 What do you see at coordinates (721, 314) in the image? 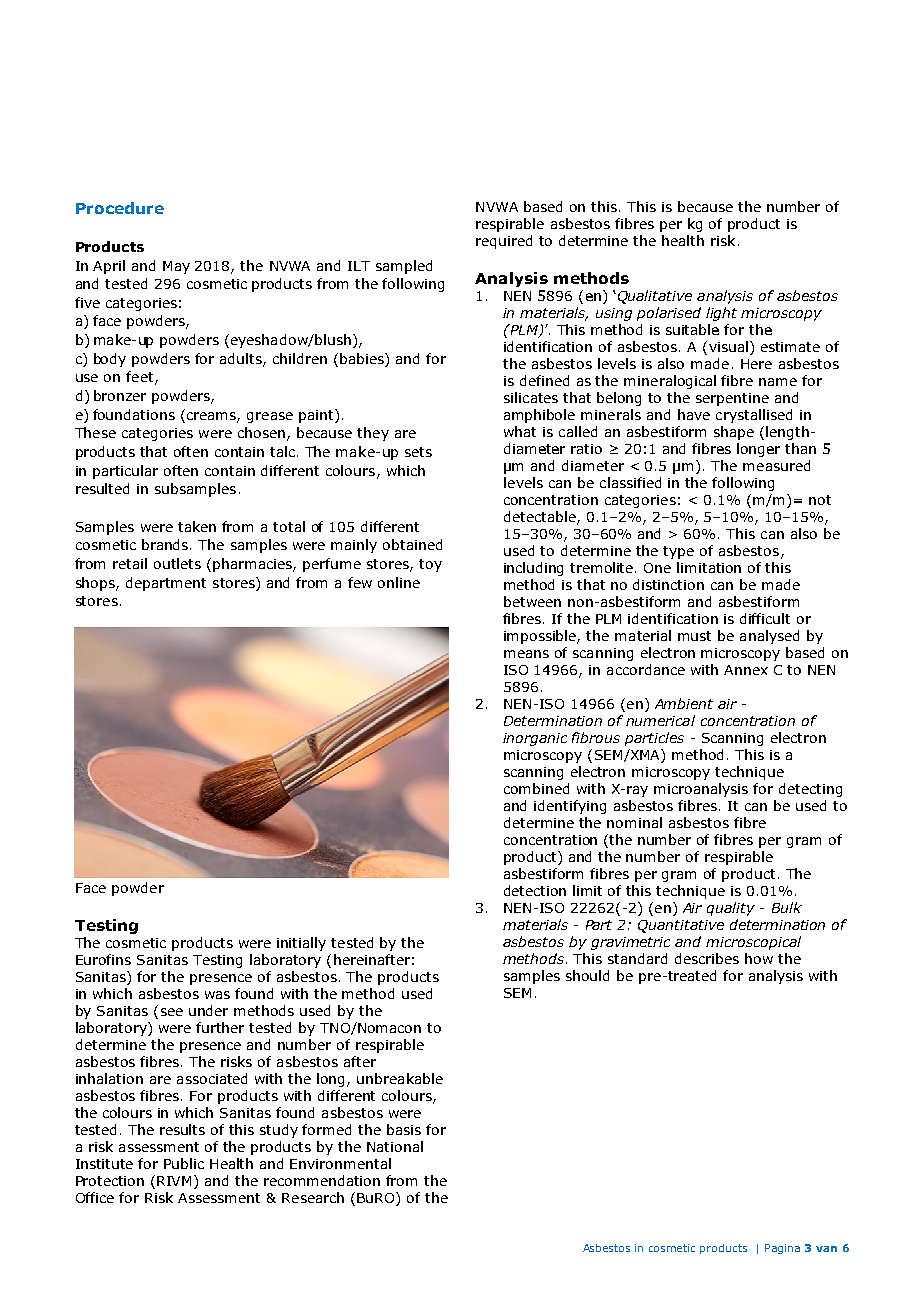
I see `light` at bounding box center [721, 314].
